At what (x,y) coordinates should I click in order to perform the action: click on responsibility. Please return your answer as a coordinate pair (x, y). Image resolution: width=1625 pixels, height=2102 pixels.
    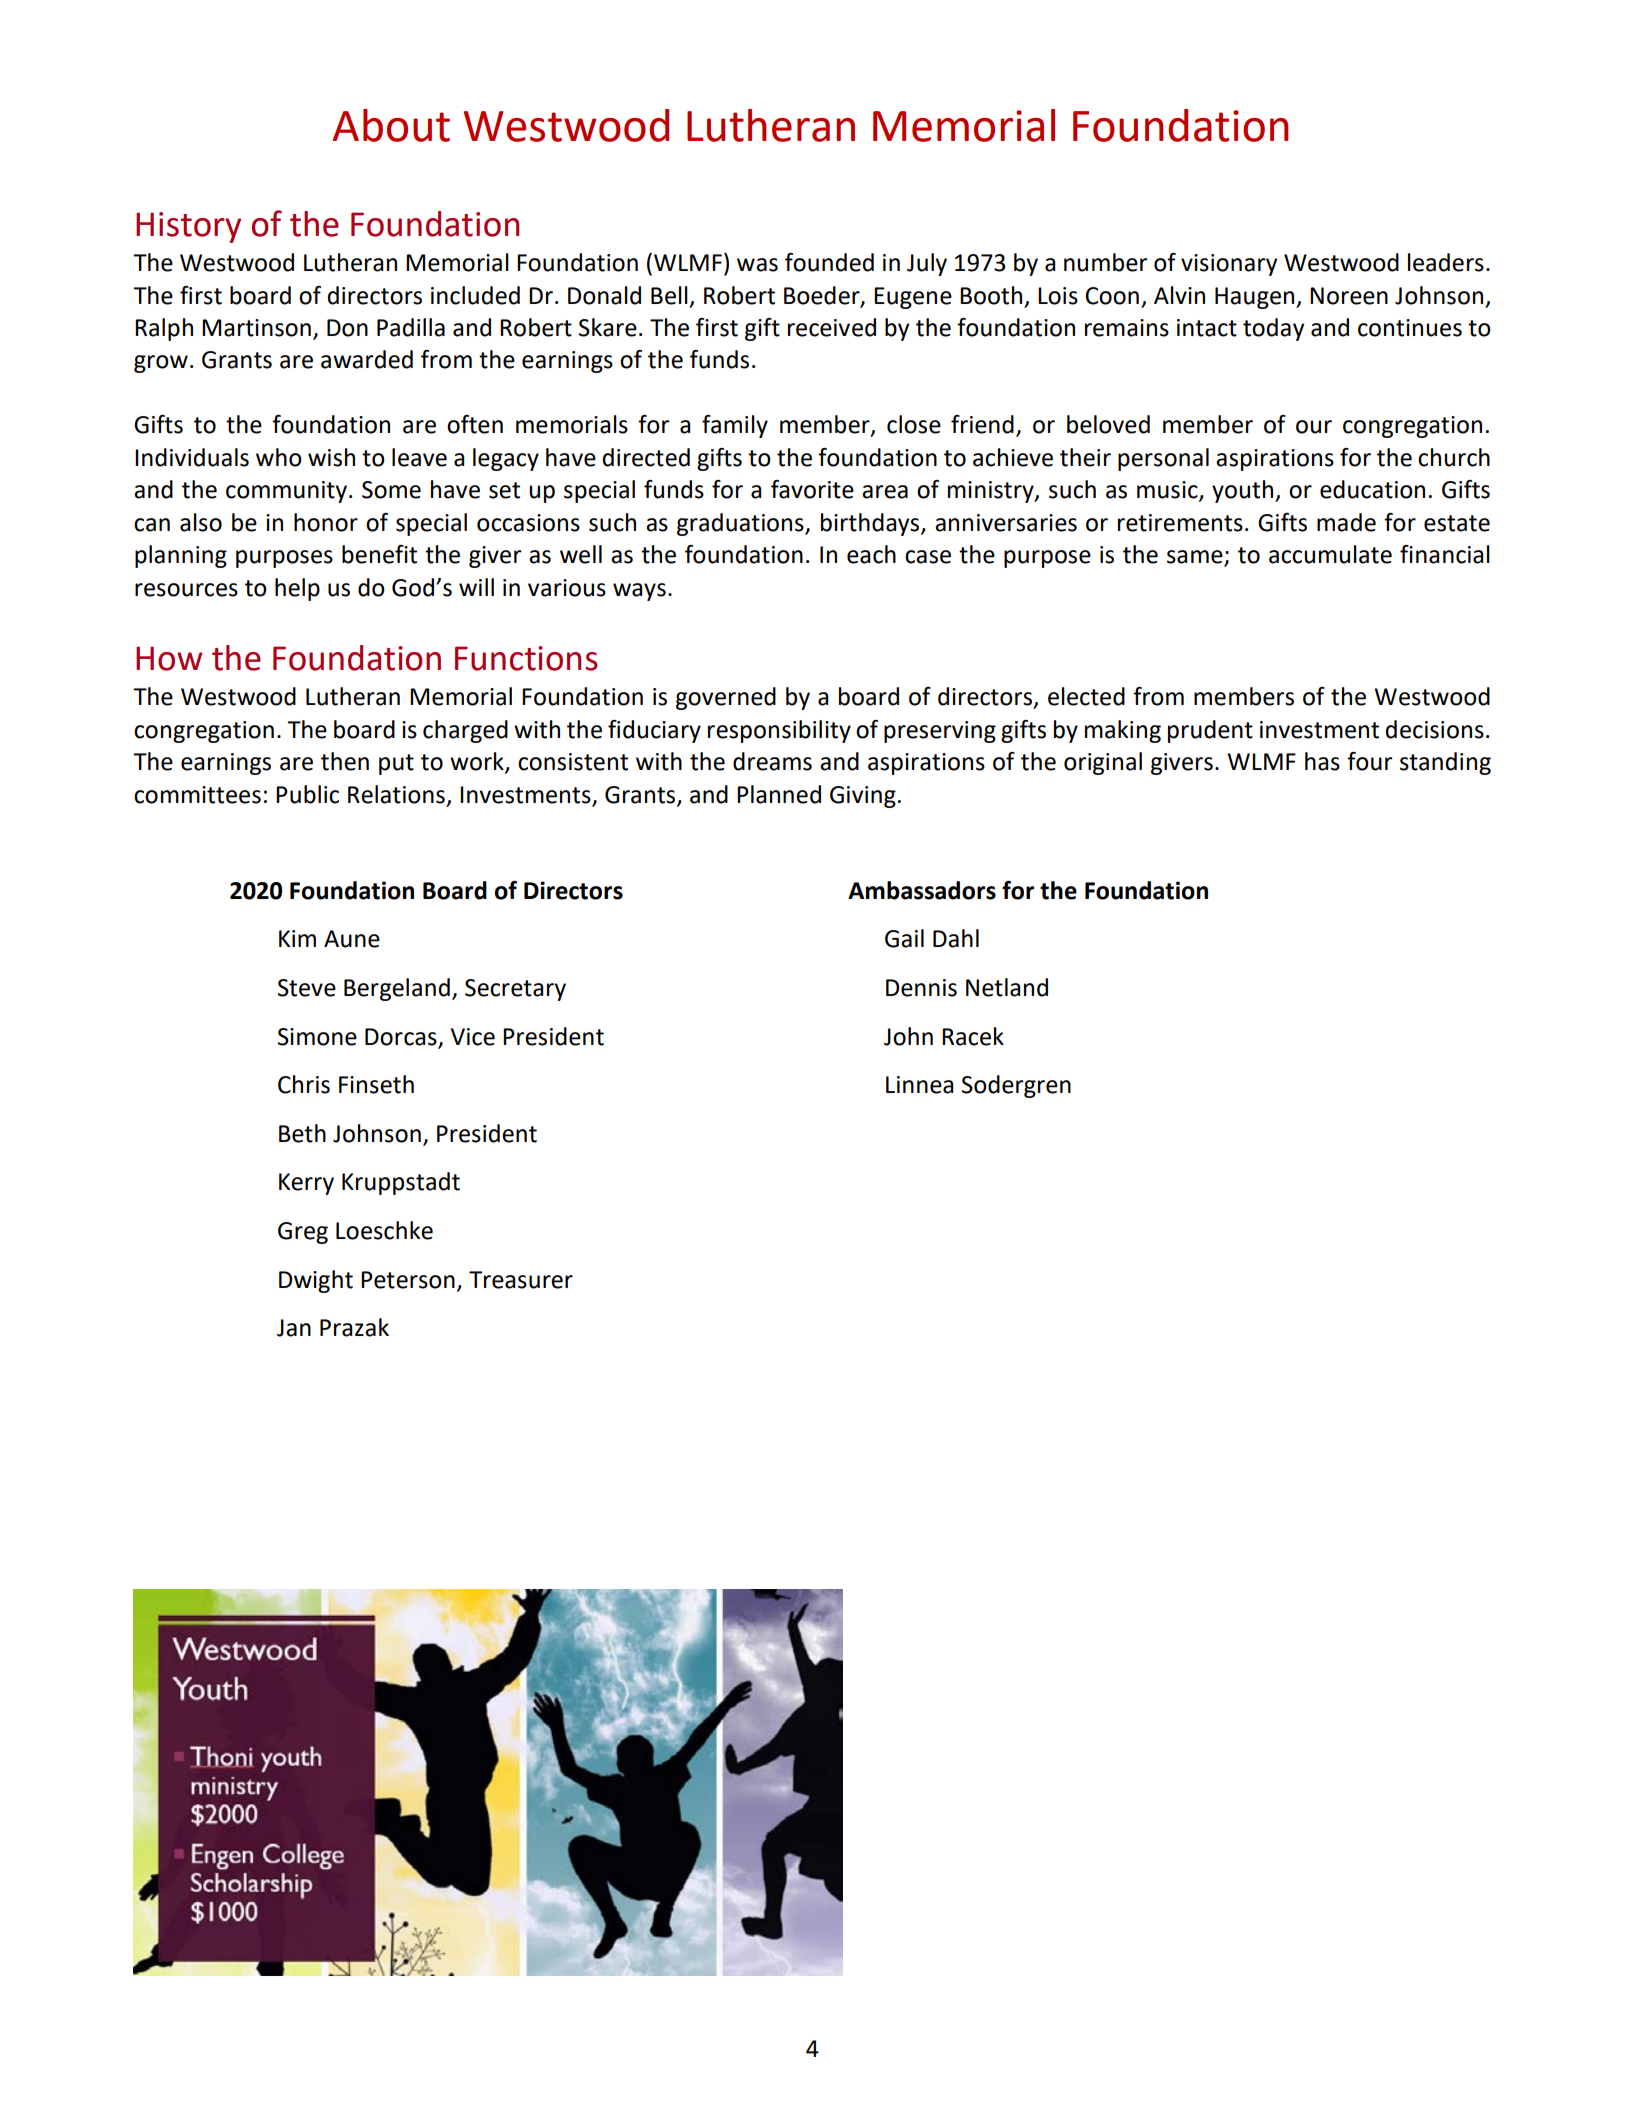
    Looking at the image, I should click on (779, 731).
